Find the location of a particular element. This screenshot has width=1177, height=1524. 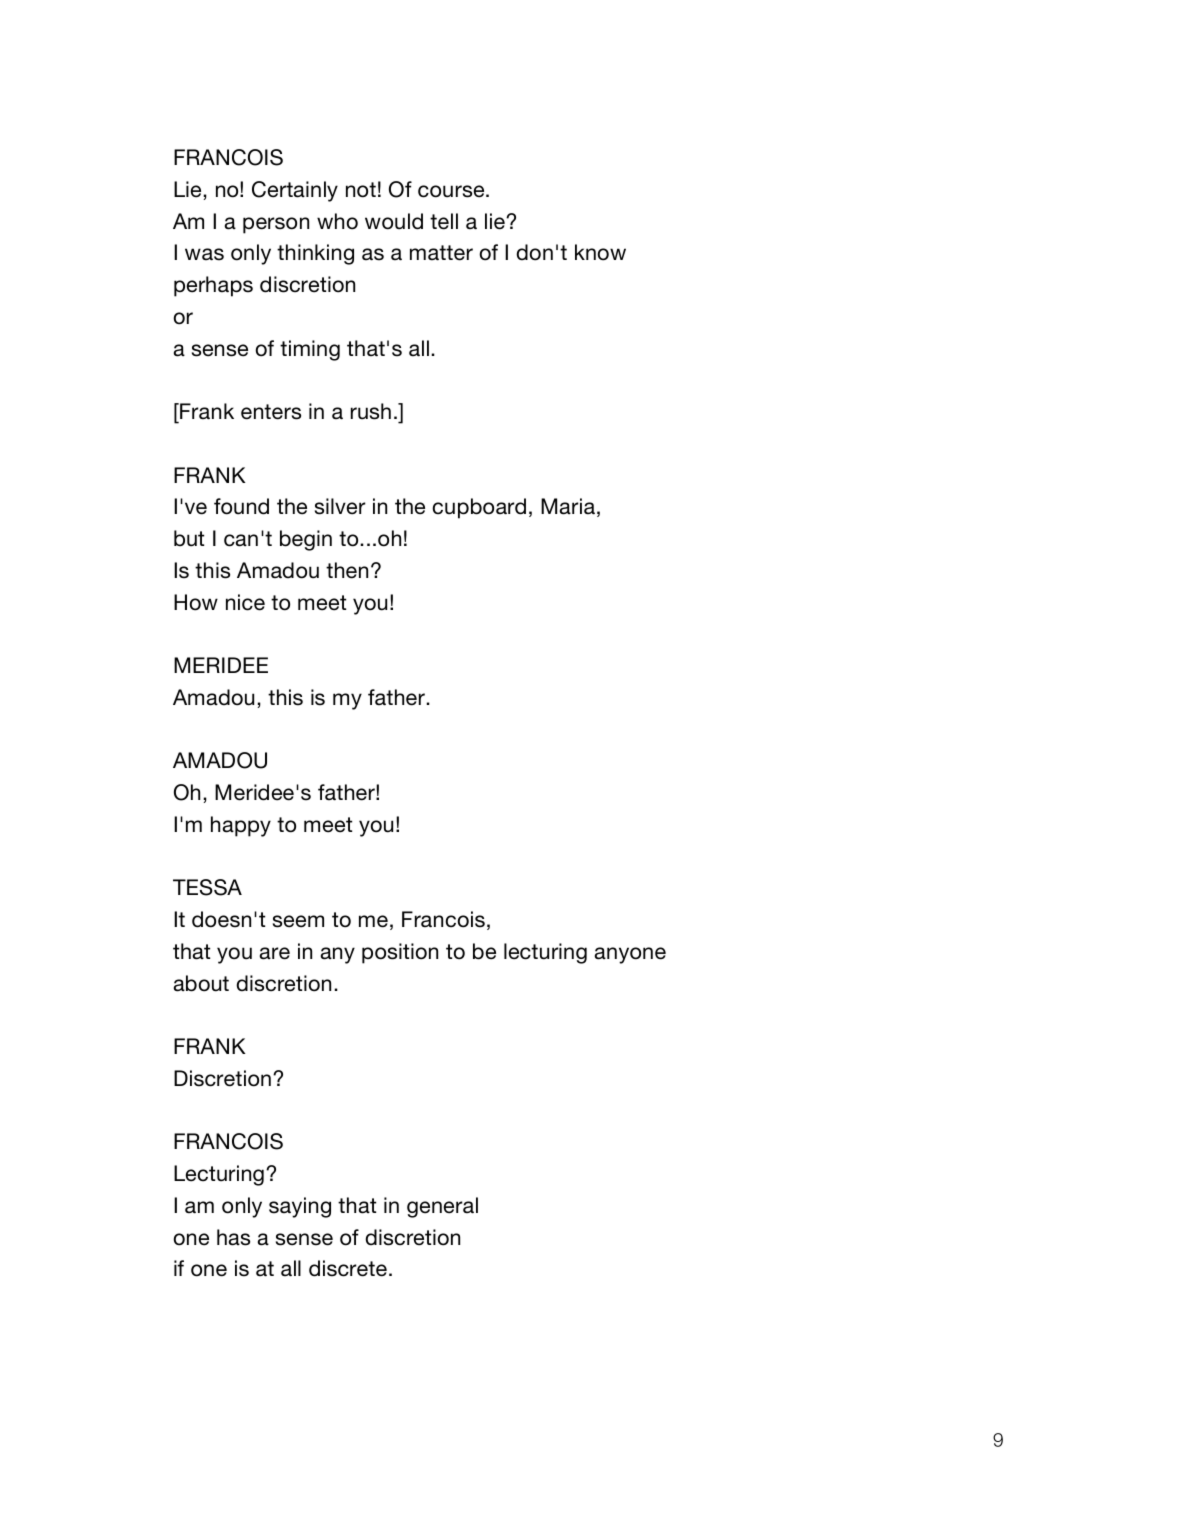

discrete is located at coordinates (348, 1268).
